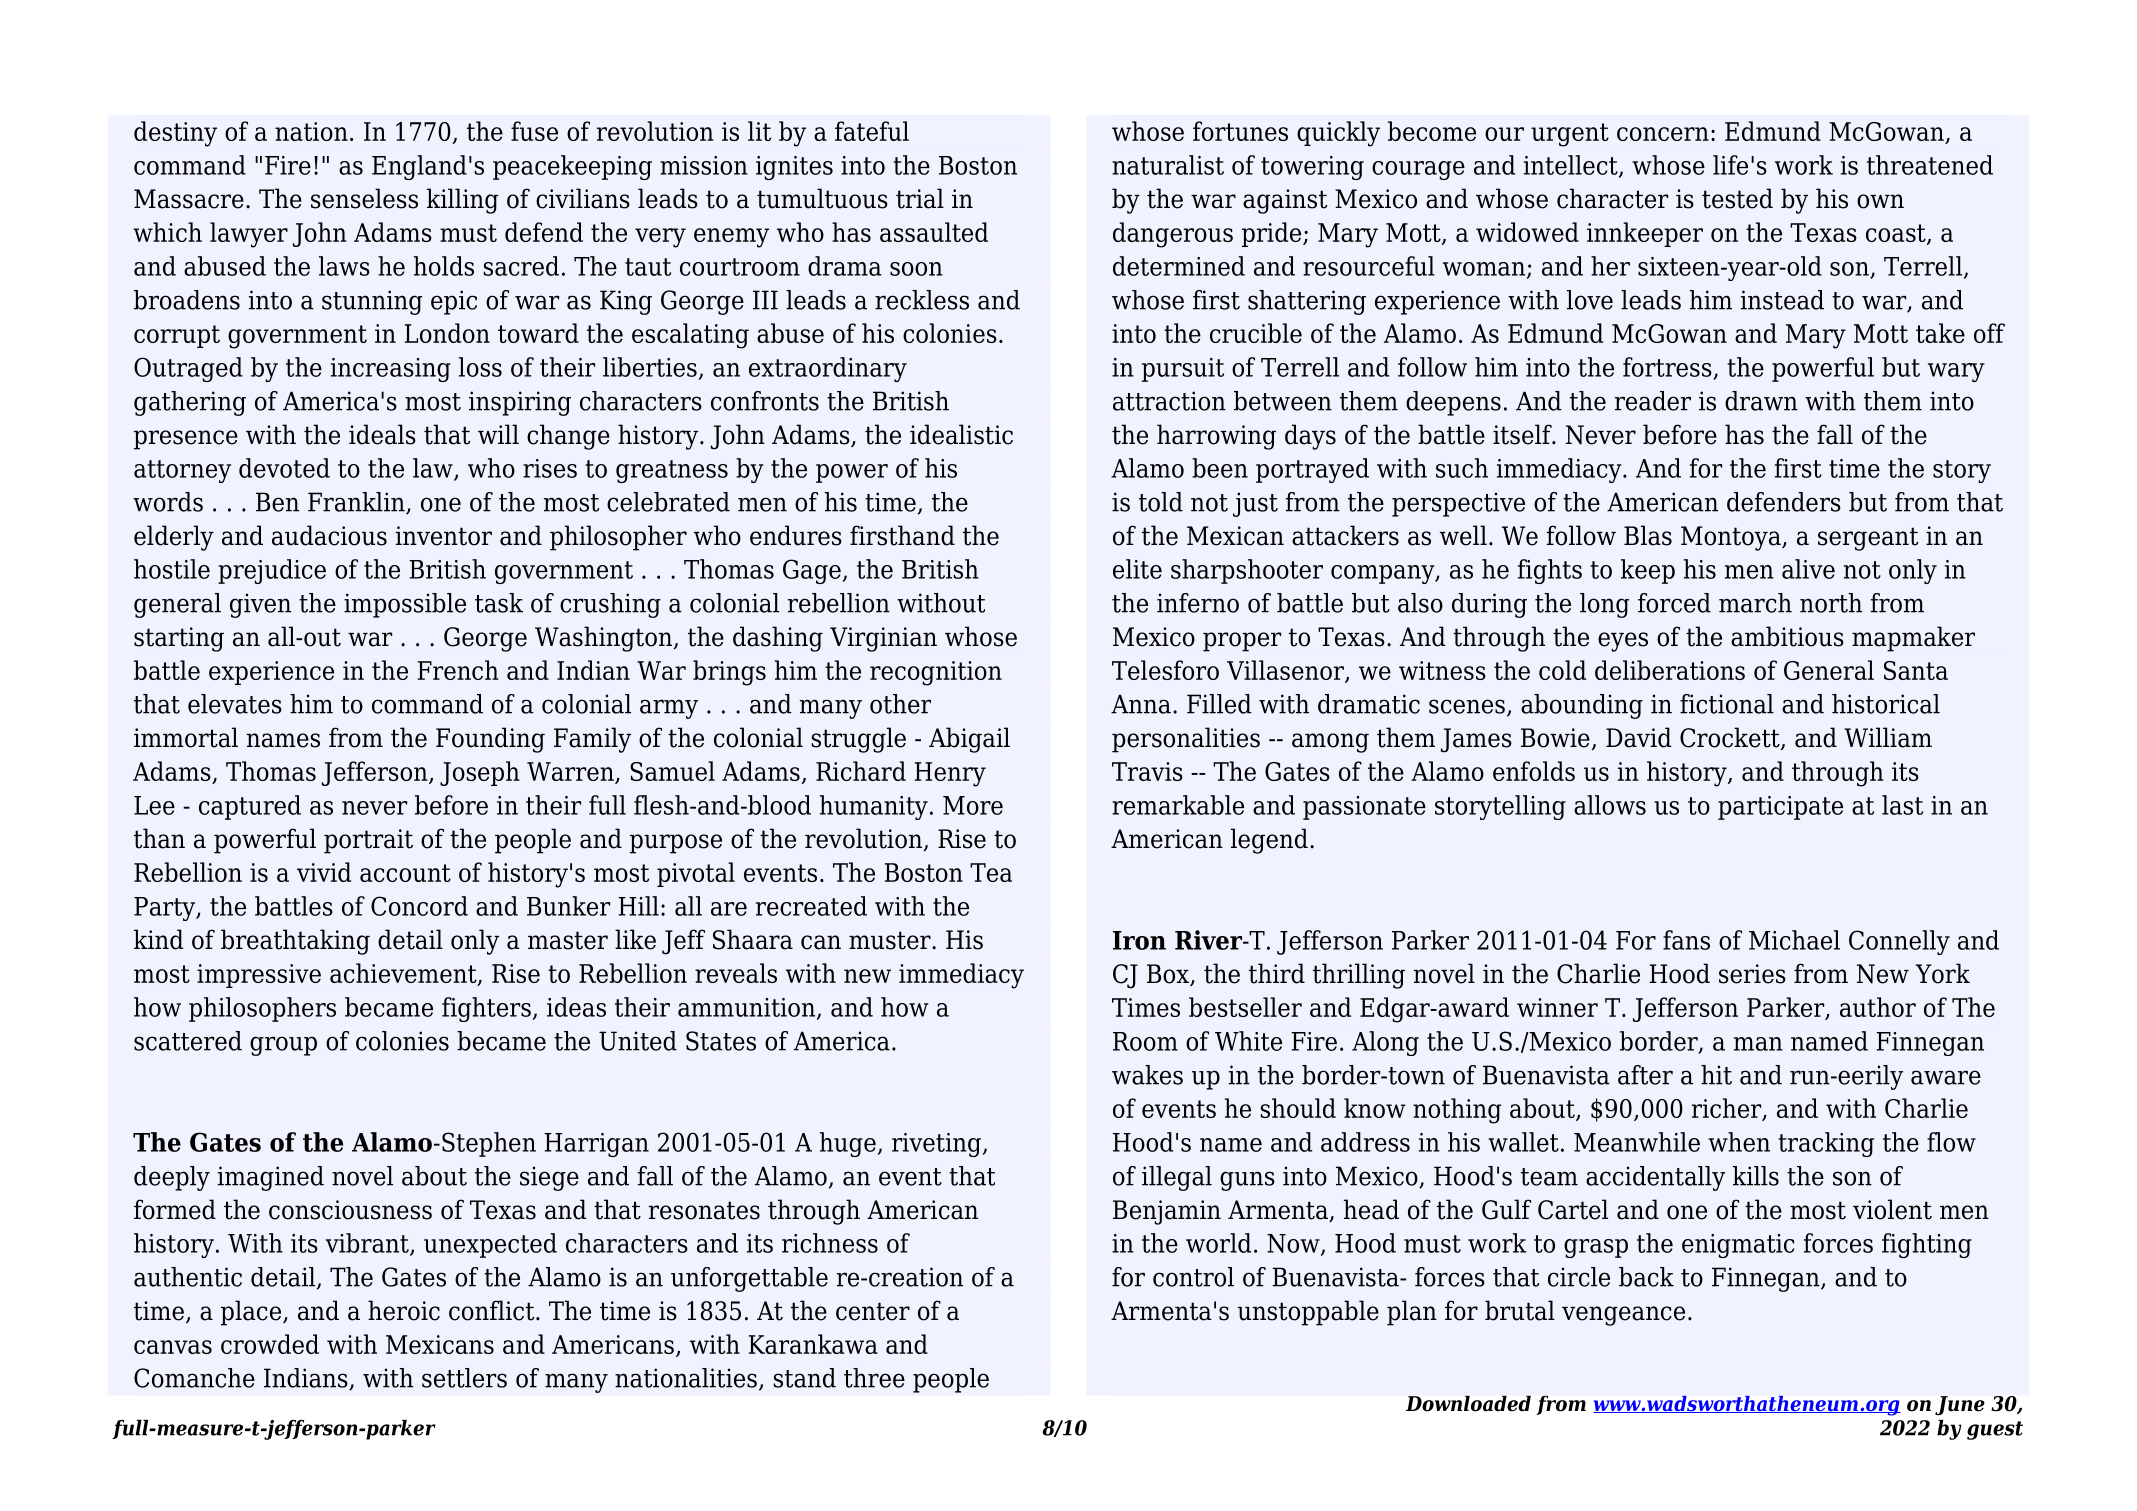 Image resolution: width=2137 pixels, height=1511 pixels. What do you see at coordinates (464, 1378) in the screenshot?
I see `settlers` at bounding box center [464, 1378].
